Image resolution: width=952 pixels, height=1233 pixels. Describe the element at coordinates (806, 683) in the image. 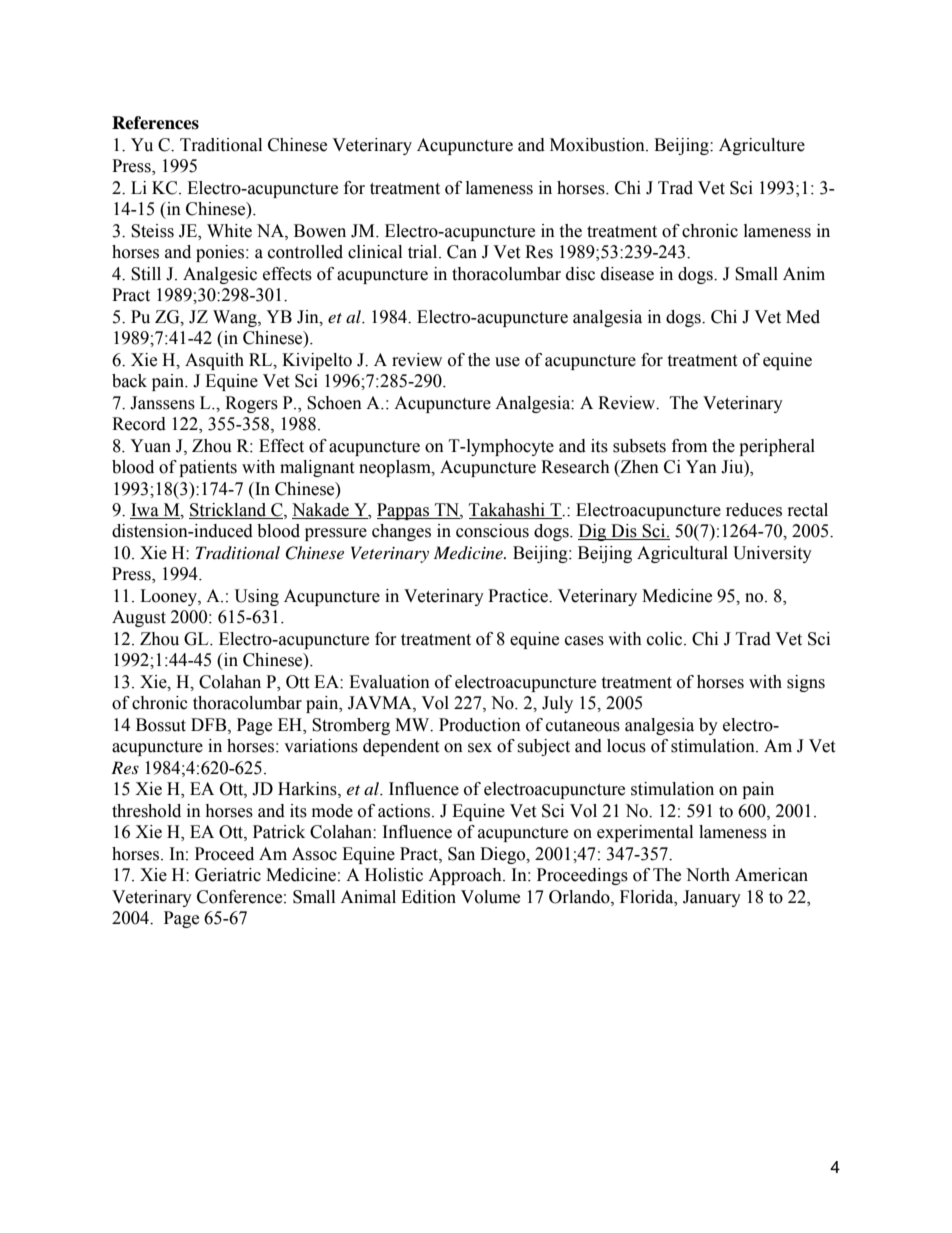

I see `signs` at that location.
